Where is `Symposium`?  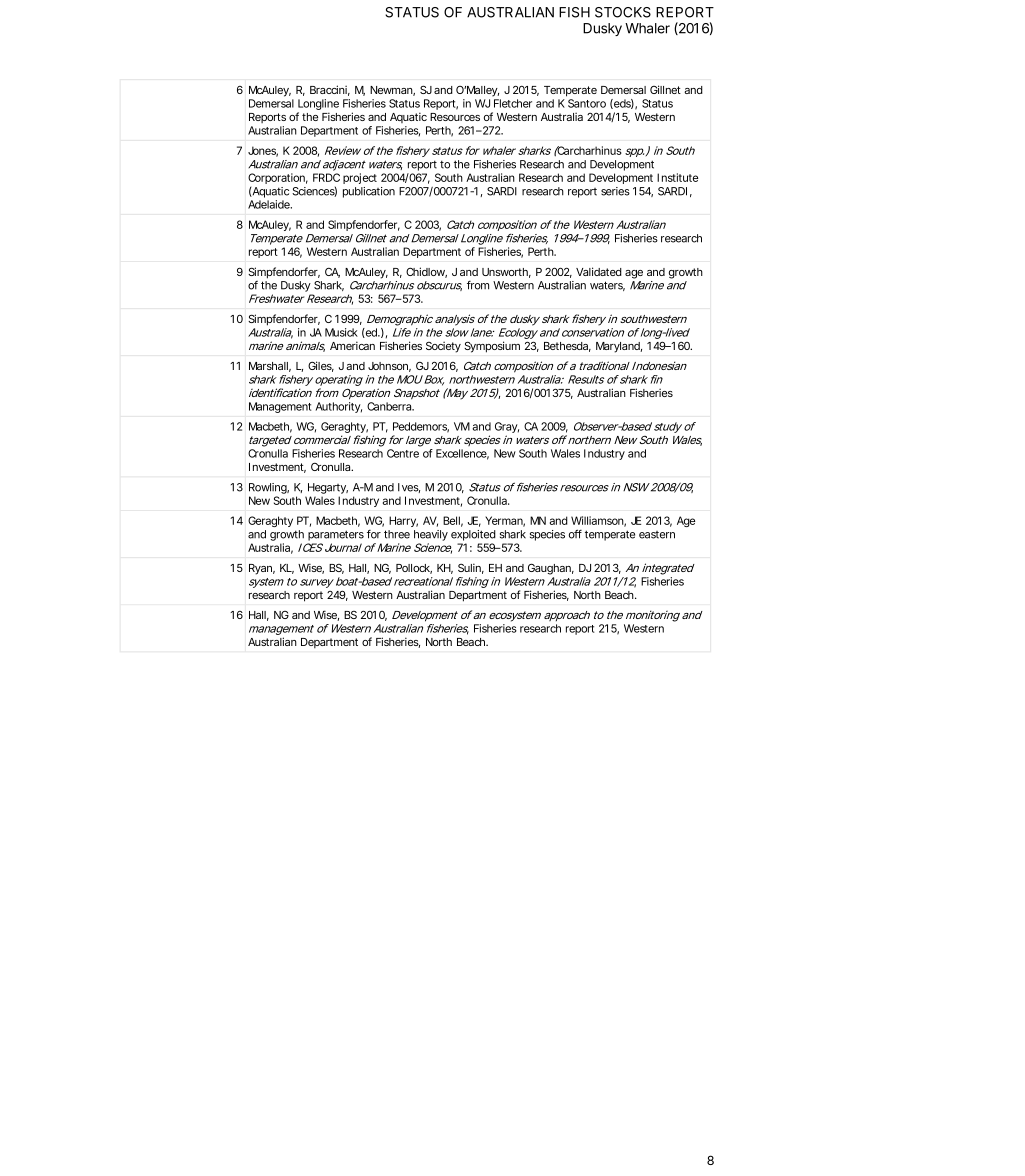
Symposium is located at coordinates (492, 347).
